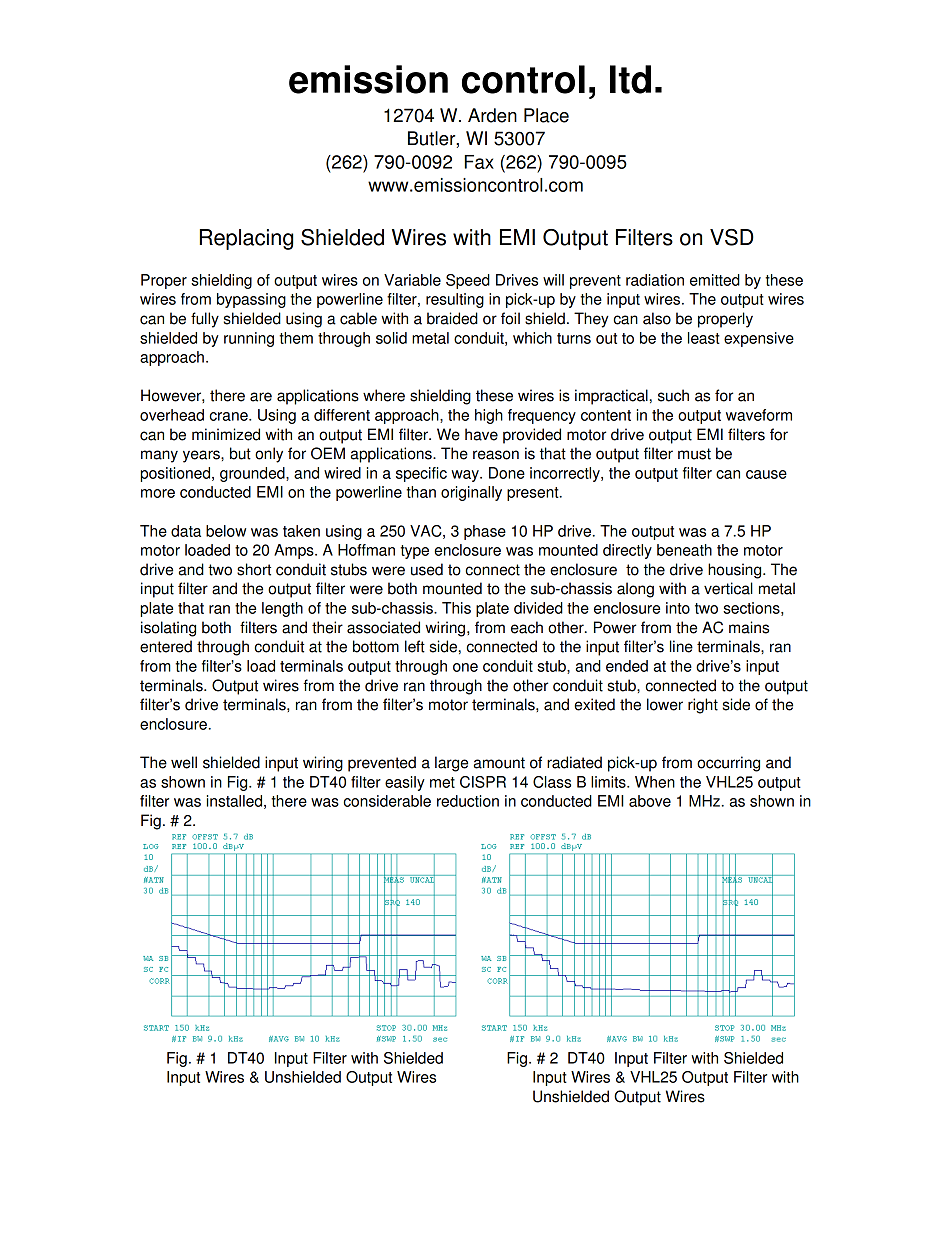 The height and width of the screenshot is (1233, 952). What do you see at coordinates (684, 550) in the screenshot?
I see `beneath` at bounding box center [684, 550].
